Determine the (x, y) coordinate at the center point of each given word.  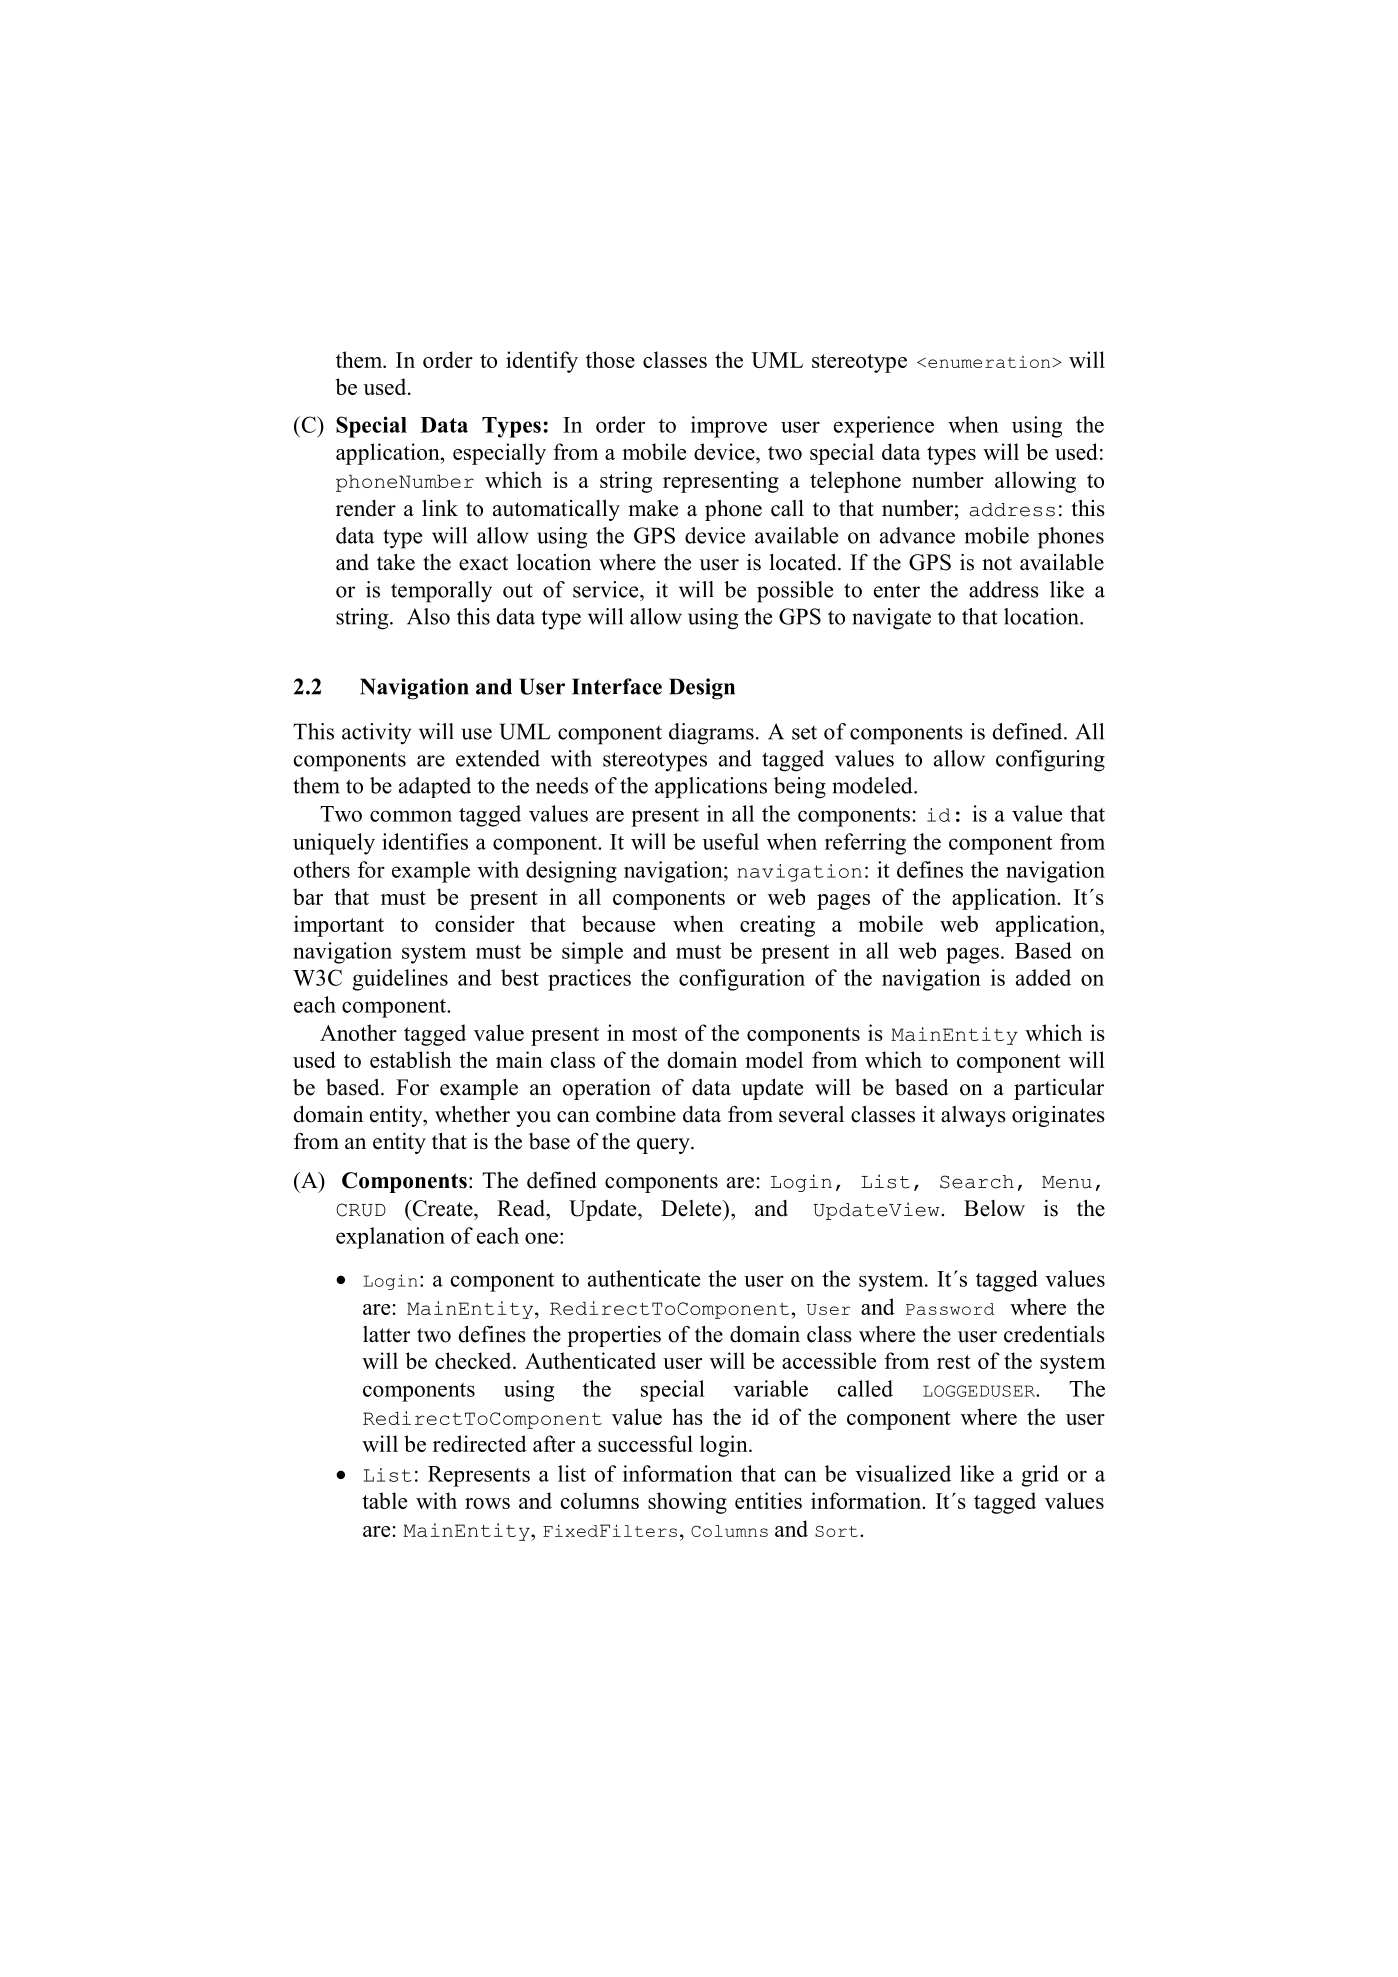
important (339, 926)
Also (428, 616)
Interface (617, 686)
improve (729, 427)
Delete (692, 1208)
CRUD (361, 1210)
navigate (891, 619)
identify (542, 362)
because (618, 923)
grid (1040, 1476)
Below (994, 1208)
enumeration (990, 362)
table (384, 1500)
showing (687, 1503)
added (1043, 977)
